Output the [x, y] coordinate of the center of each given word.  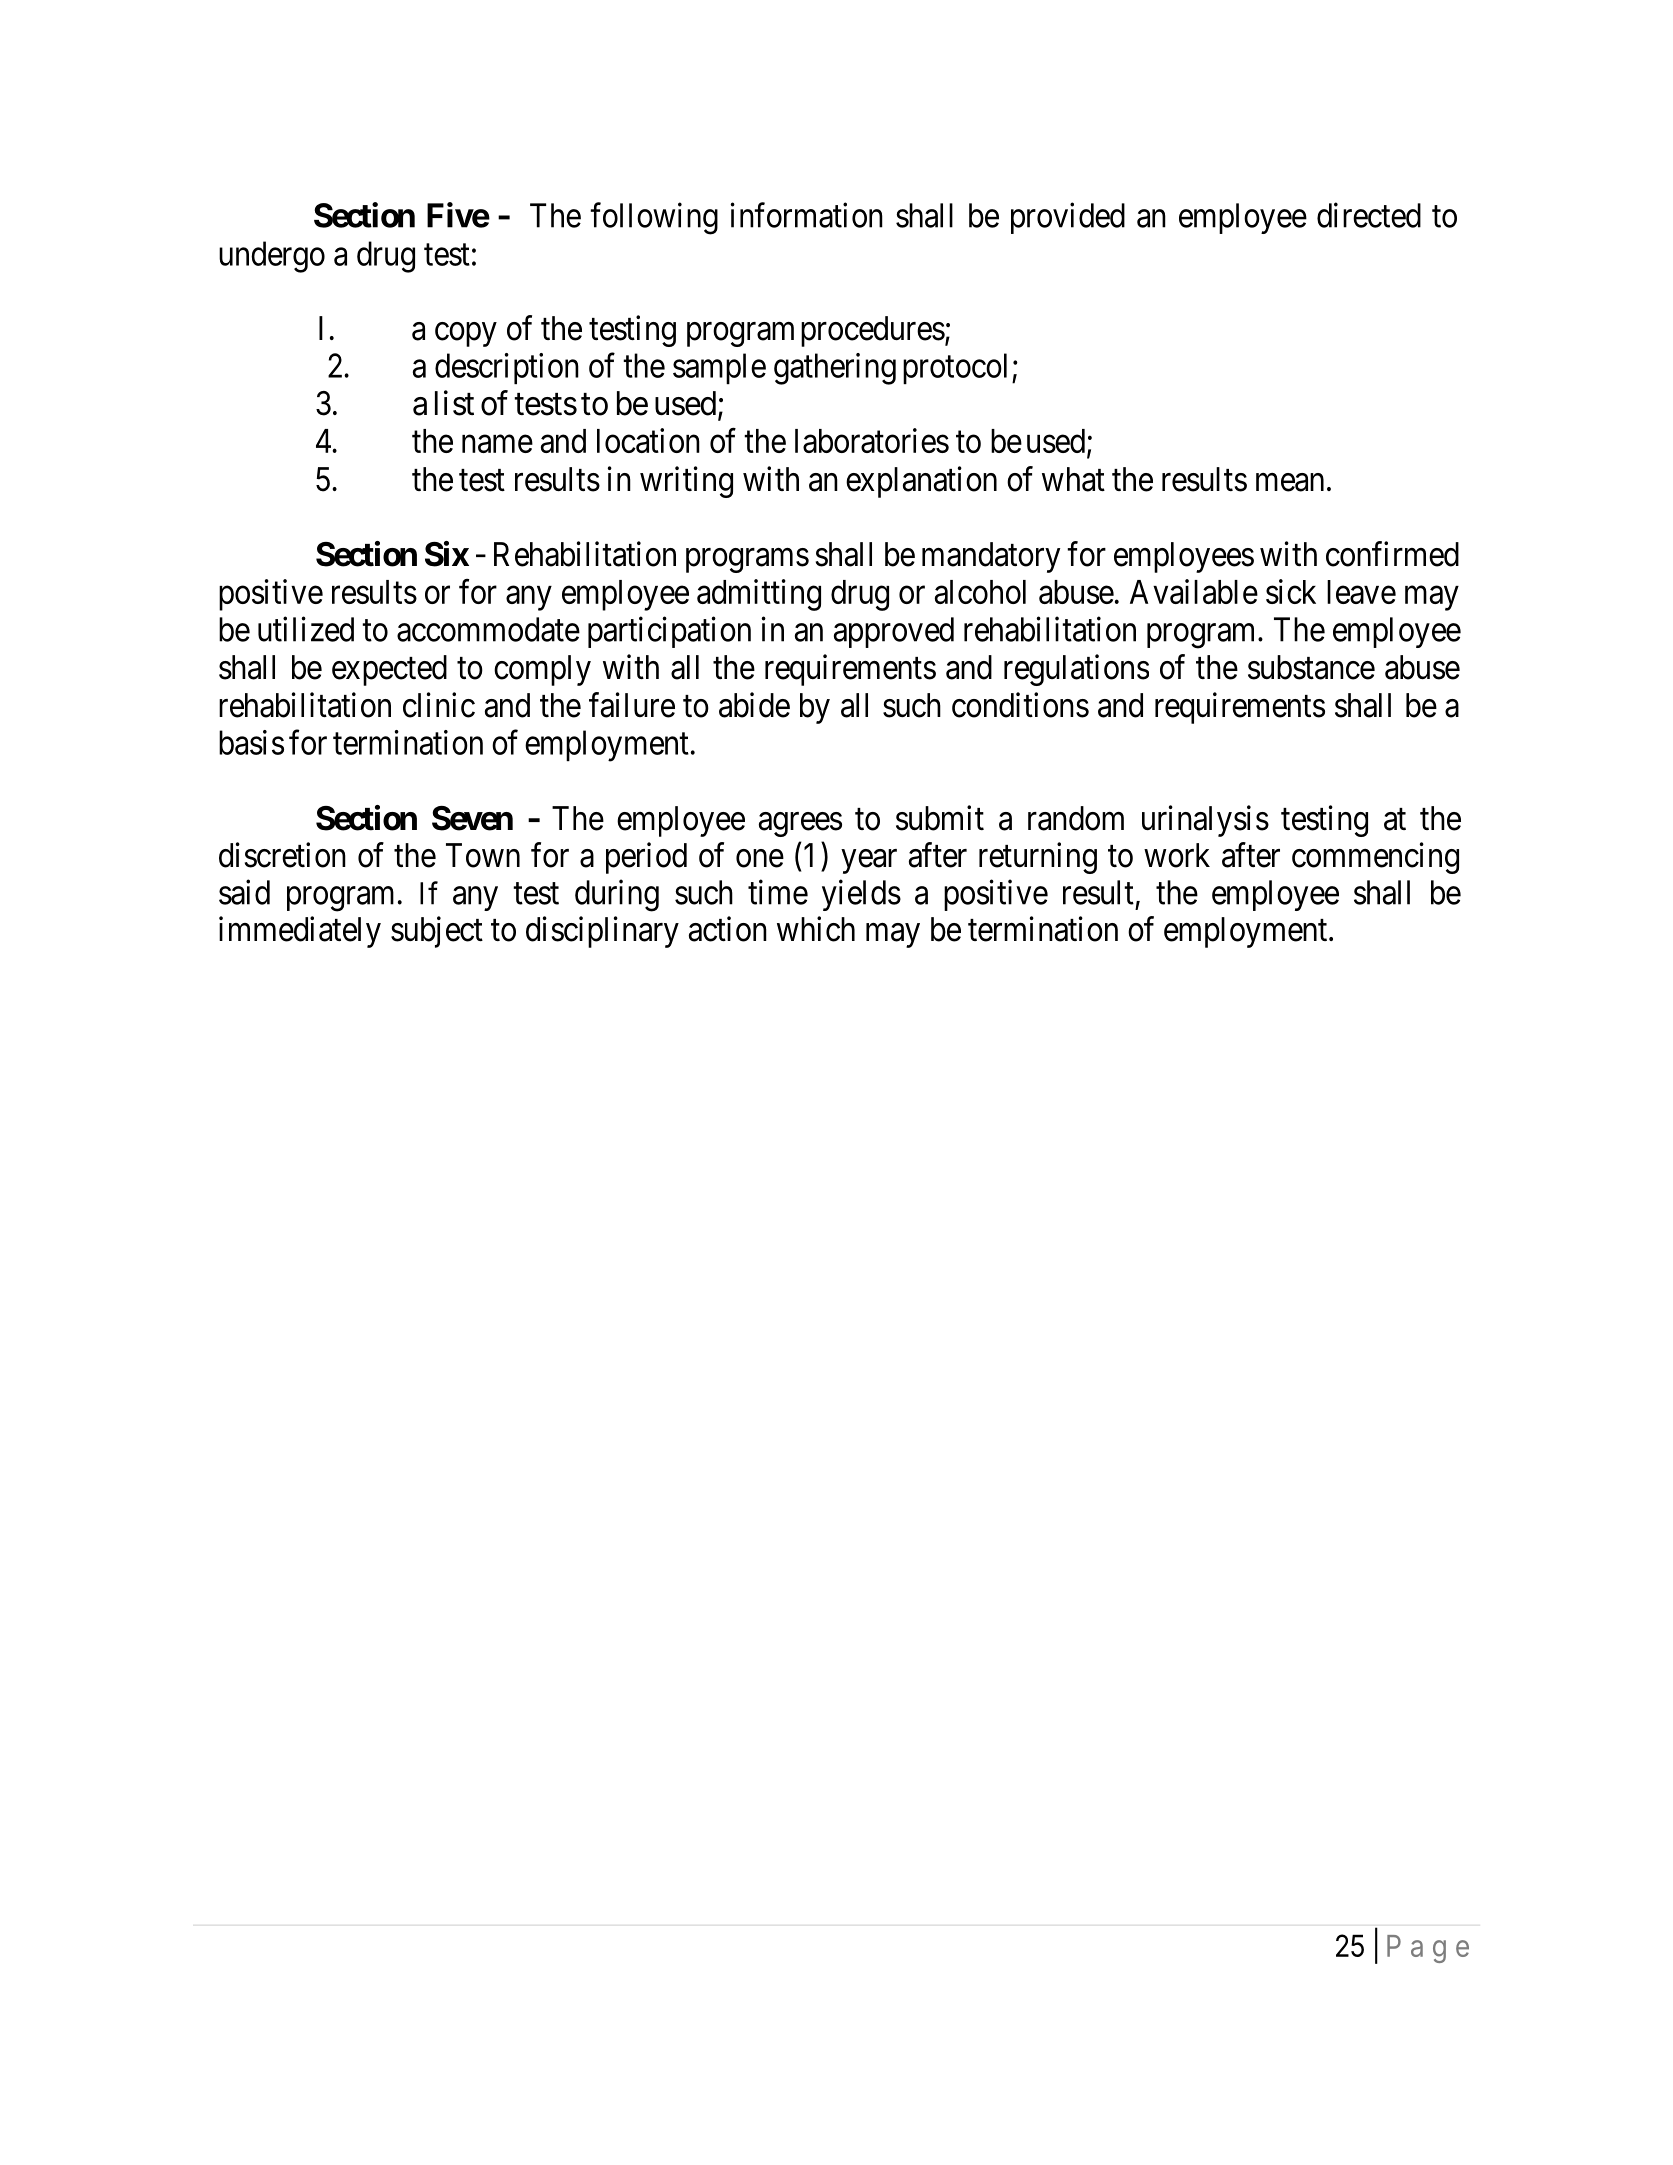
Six [447, 554]
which [816, 929]
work [1177, 855]
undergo [272, 257]
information [807, 215]
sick [1291, 591]
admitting [759, 595]
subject [437, 932]
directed [1369, 215]
